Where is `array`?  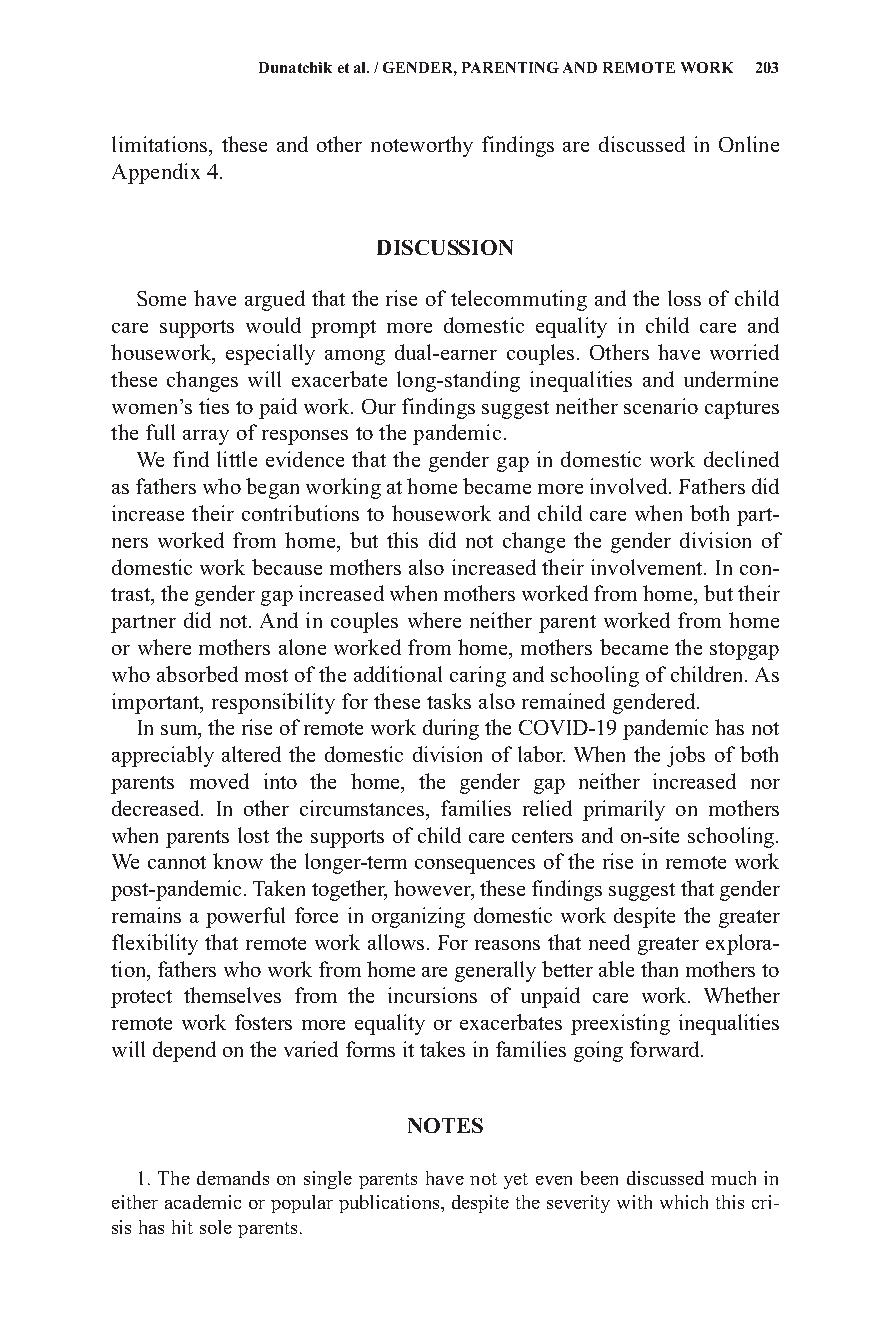 array is located at coordinates (206, 437).
